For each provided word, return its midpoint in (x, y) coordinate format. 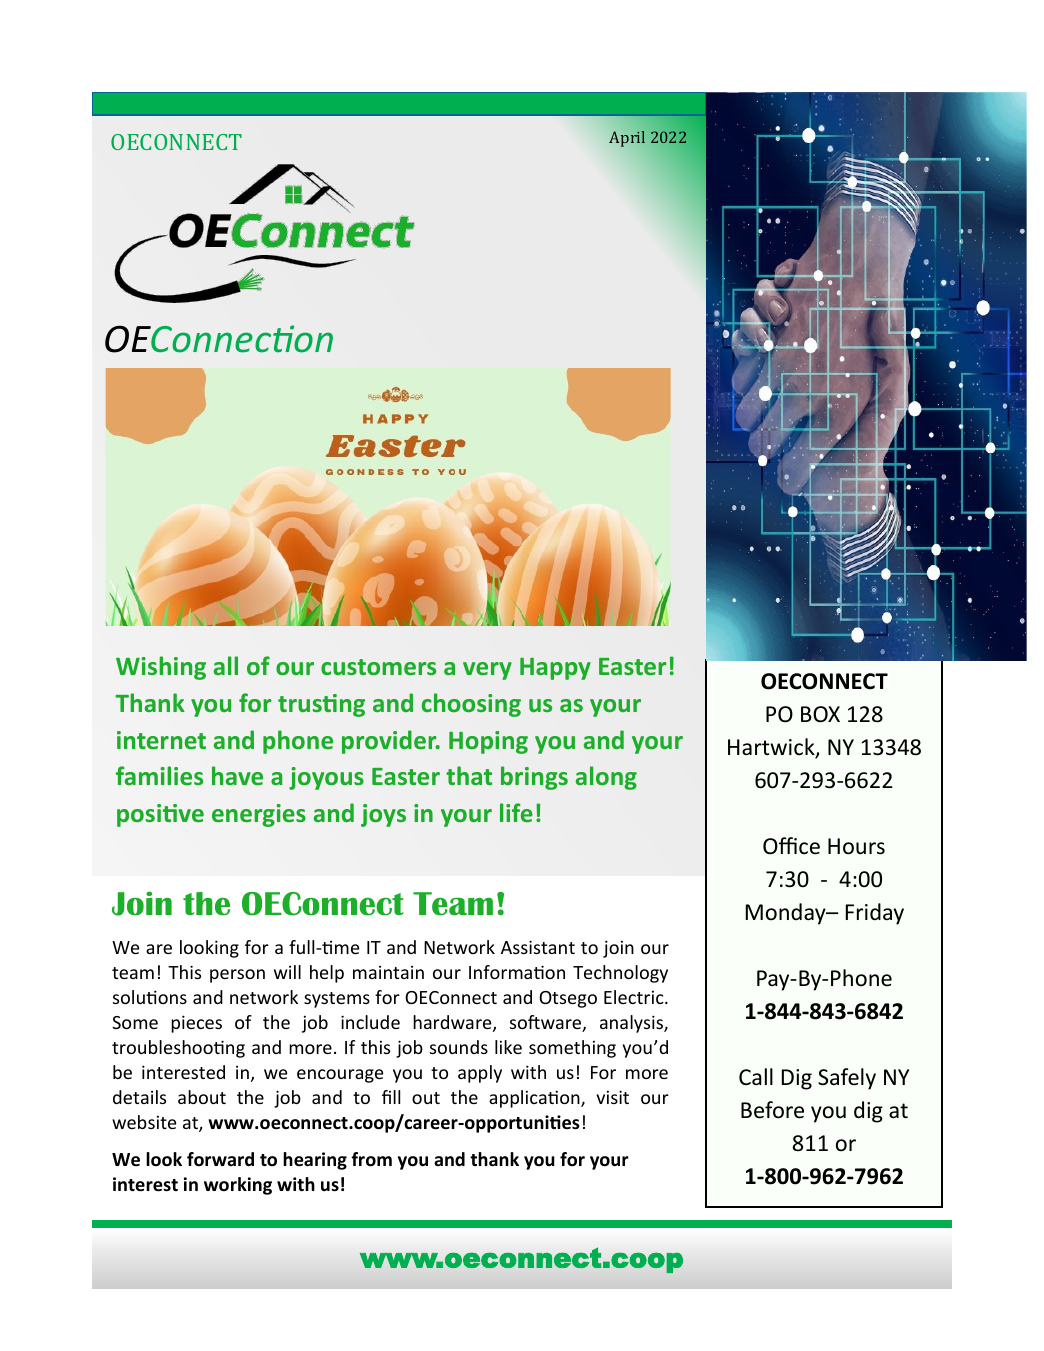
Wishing (161, 668)
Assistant (538, 947)
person (237, 976)
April (627, 139)
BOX (820, 714)
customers (378, 667)
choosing (471, 705)
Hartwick (772, 748)
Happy (555, 669)
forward (220, 1159)
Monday (787, 914)
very (487, 671)
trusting (321, 705)
